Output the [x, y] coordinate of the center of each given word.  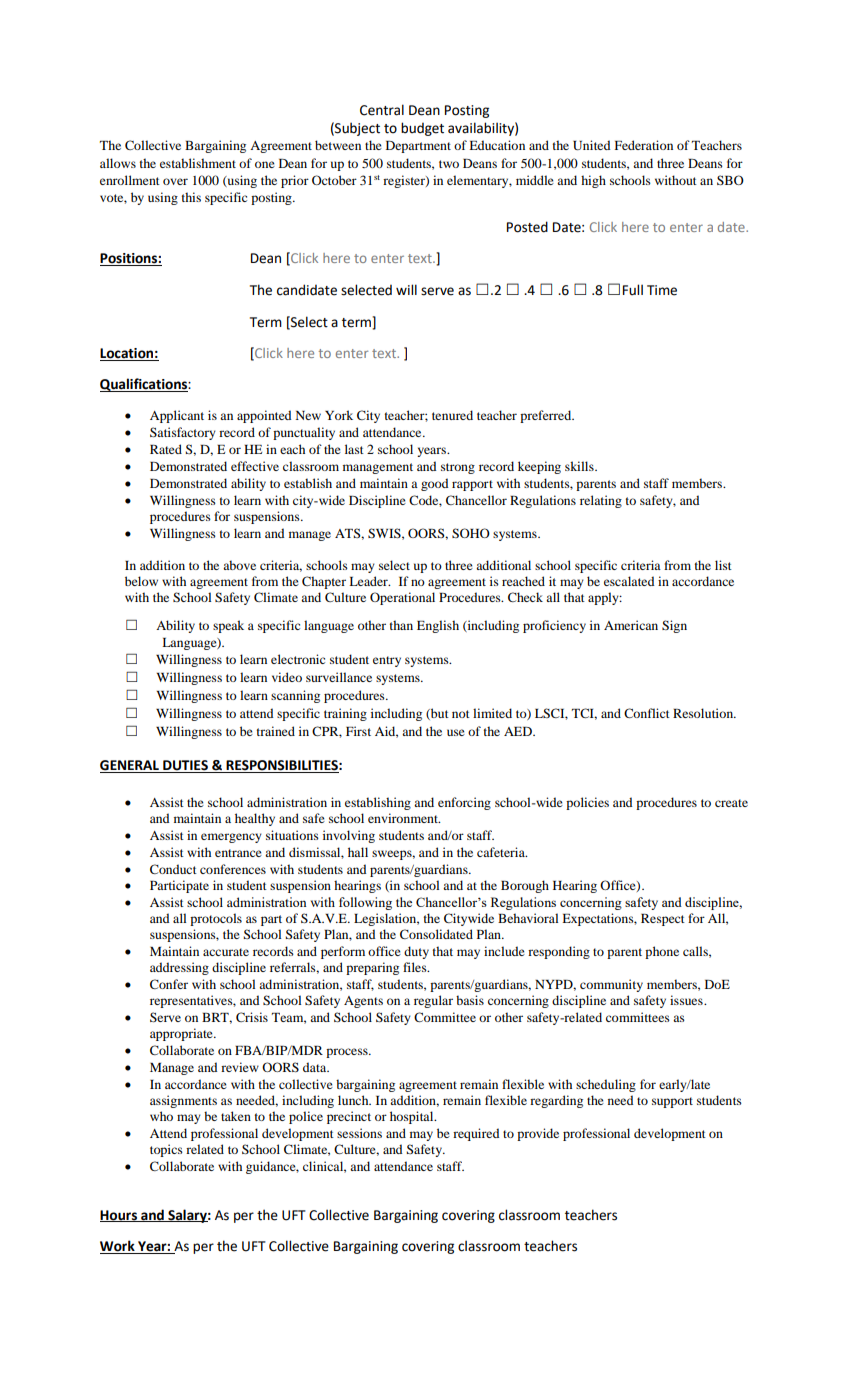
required [476, 1134]
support [672, 1102]
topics [166, 1150]
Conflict [647, 713]
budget [422, 129]
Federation [644, 145]
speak [228, 626]
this [191, 197]
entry [387, 661]
